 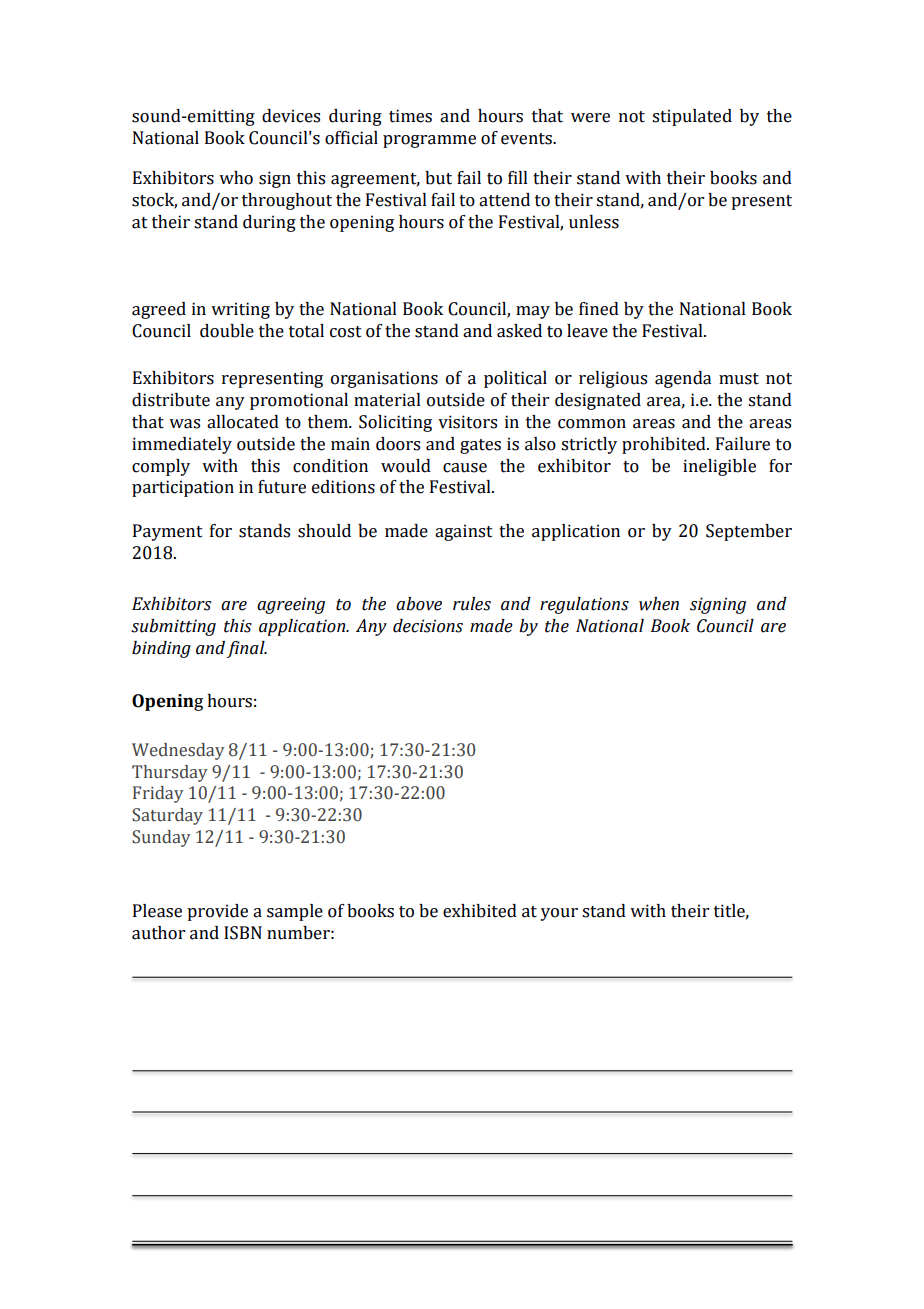 I want to click on provide, so click(x=217, y=912).
